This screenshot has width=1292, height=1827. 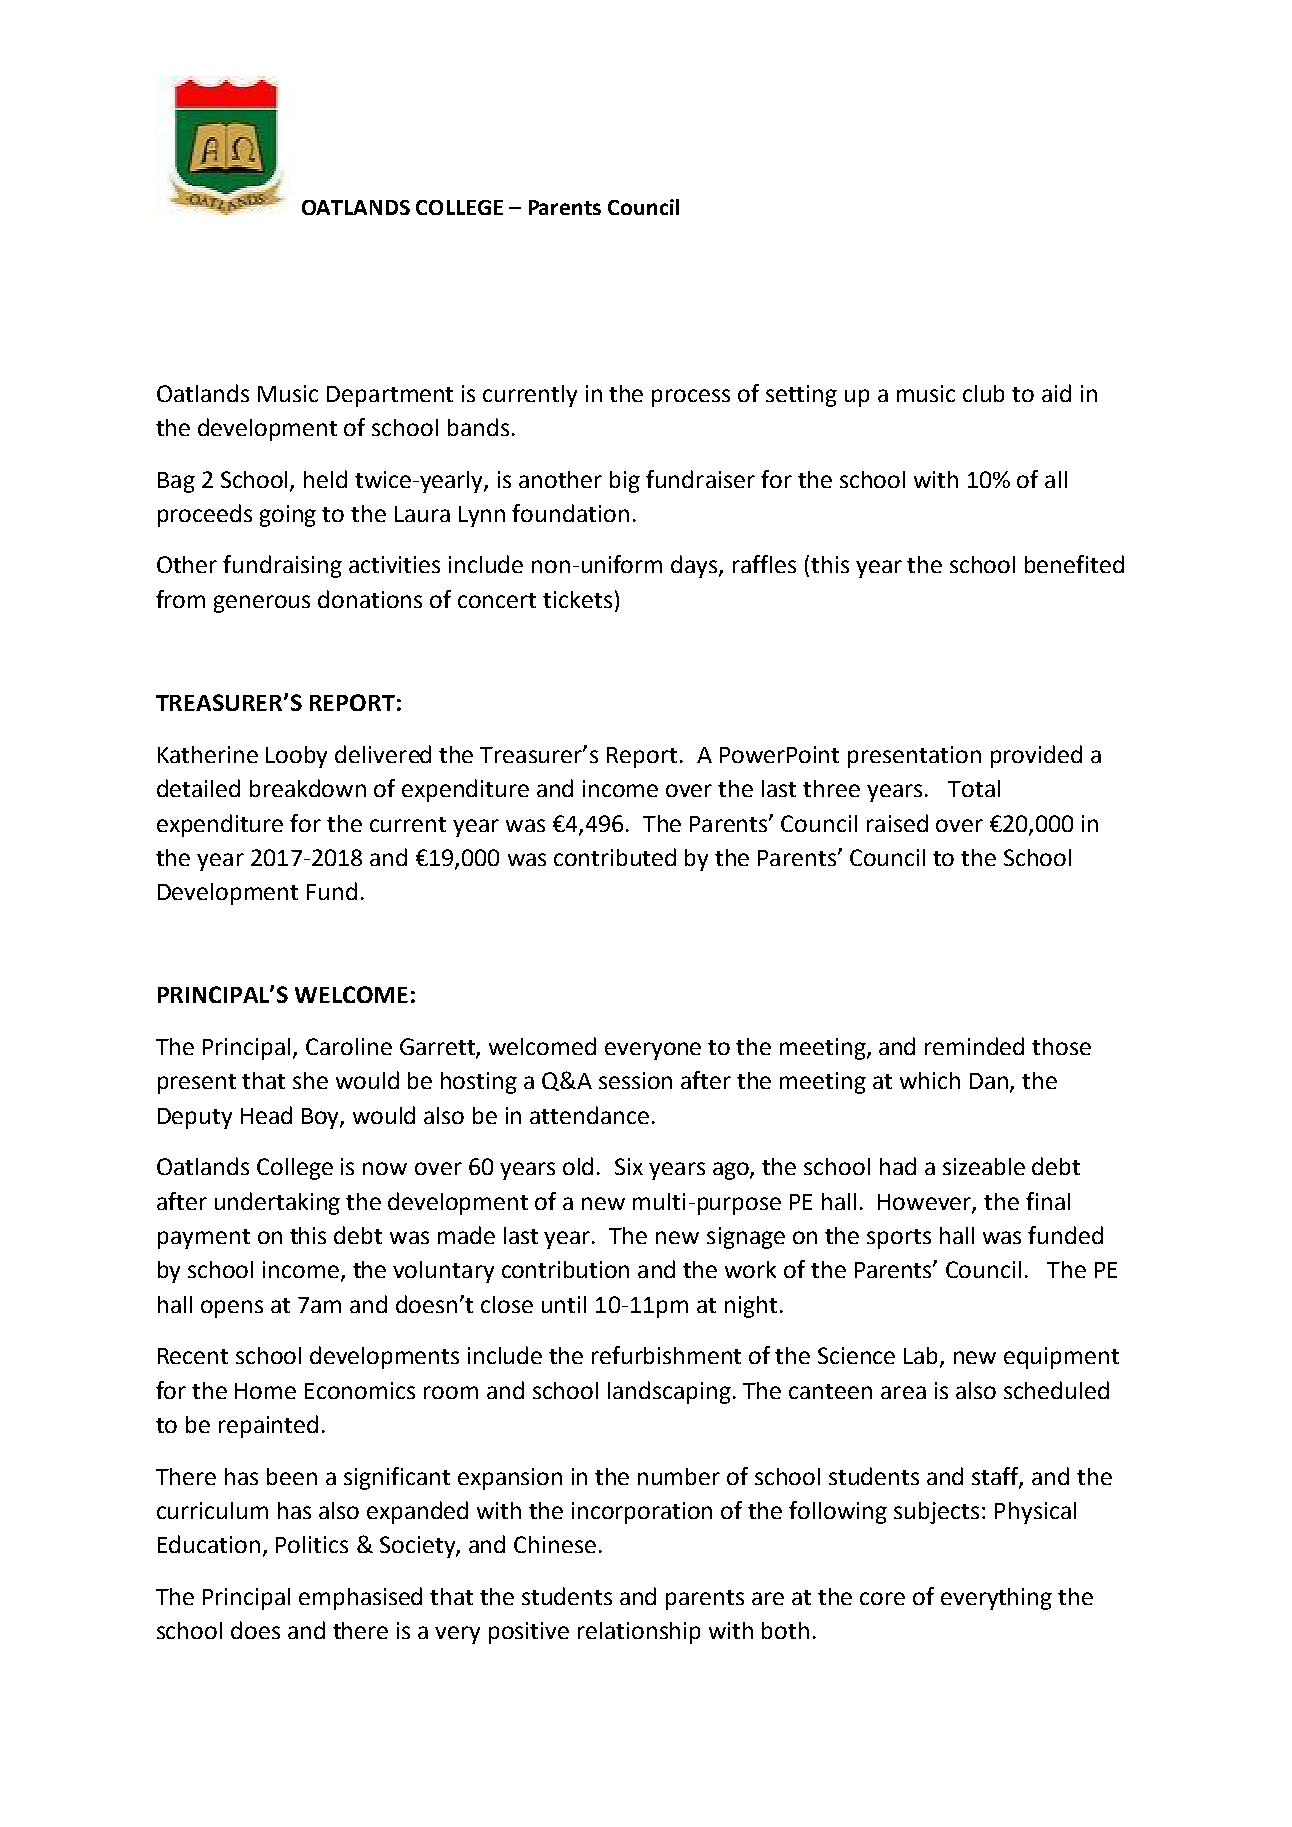 What do you see at coordinates (208, 754) in the screenshot?
I see `Katherine` at bounding box center [208, 754].
